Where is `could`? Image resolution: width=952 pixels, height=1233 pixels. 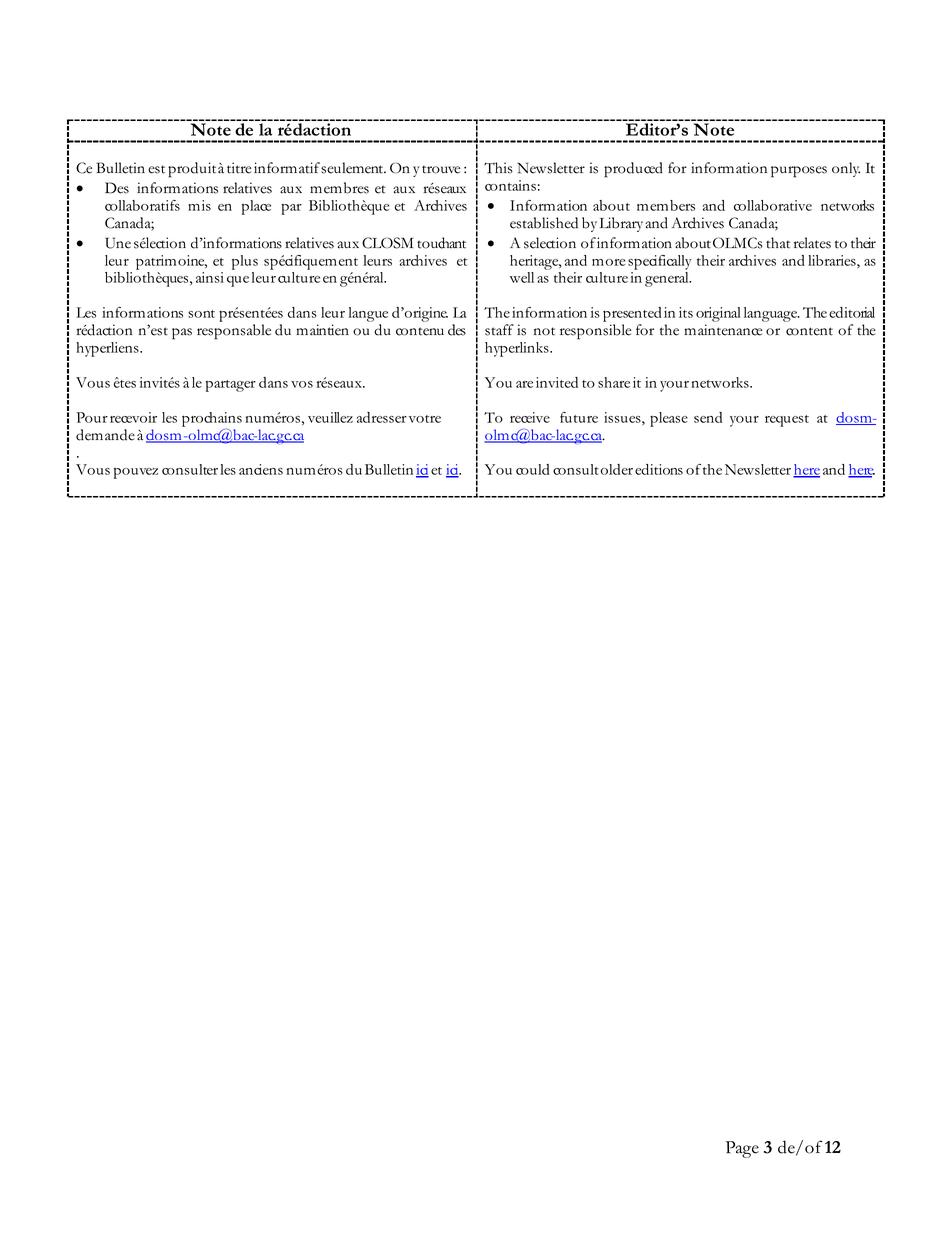 could is located at coordinates (532, 469).
